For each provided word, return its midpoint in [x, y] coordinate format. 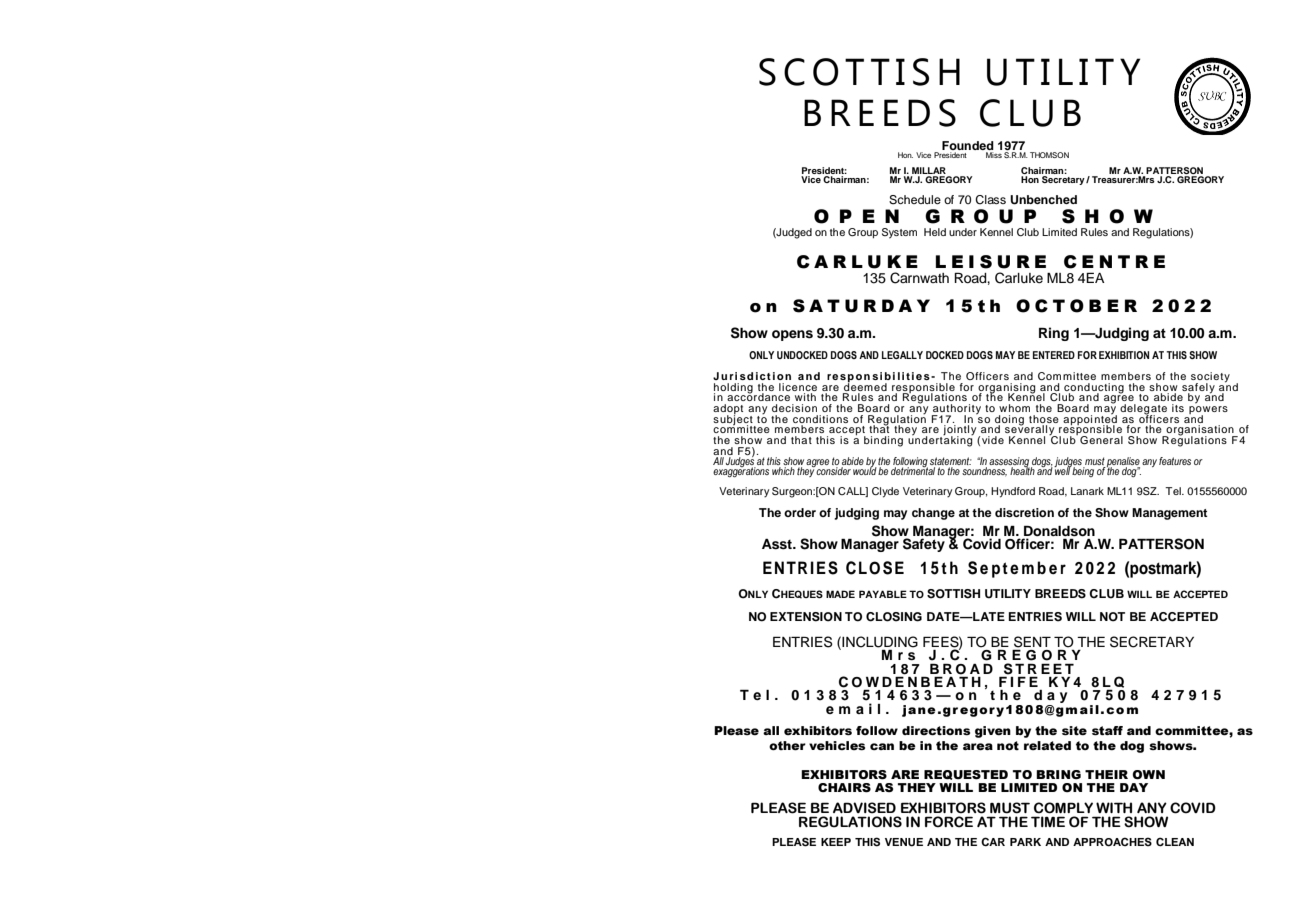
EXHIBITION [1124, 355]
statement [951, 461]
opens [792, 335]
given [993, 732]
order [800, 512]
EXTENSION [806, 617]
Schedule [915, 200]
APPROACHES [1112, 842]
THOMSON [1049, 155]
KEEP [836, 842]
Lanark [1087, 491]
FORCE [949, 822]
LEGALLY [902, 355]
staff [1107, 731]
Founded [968, 145]
